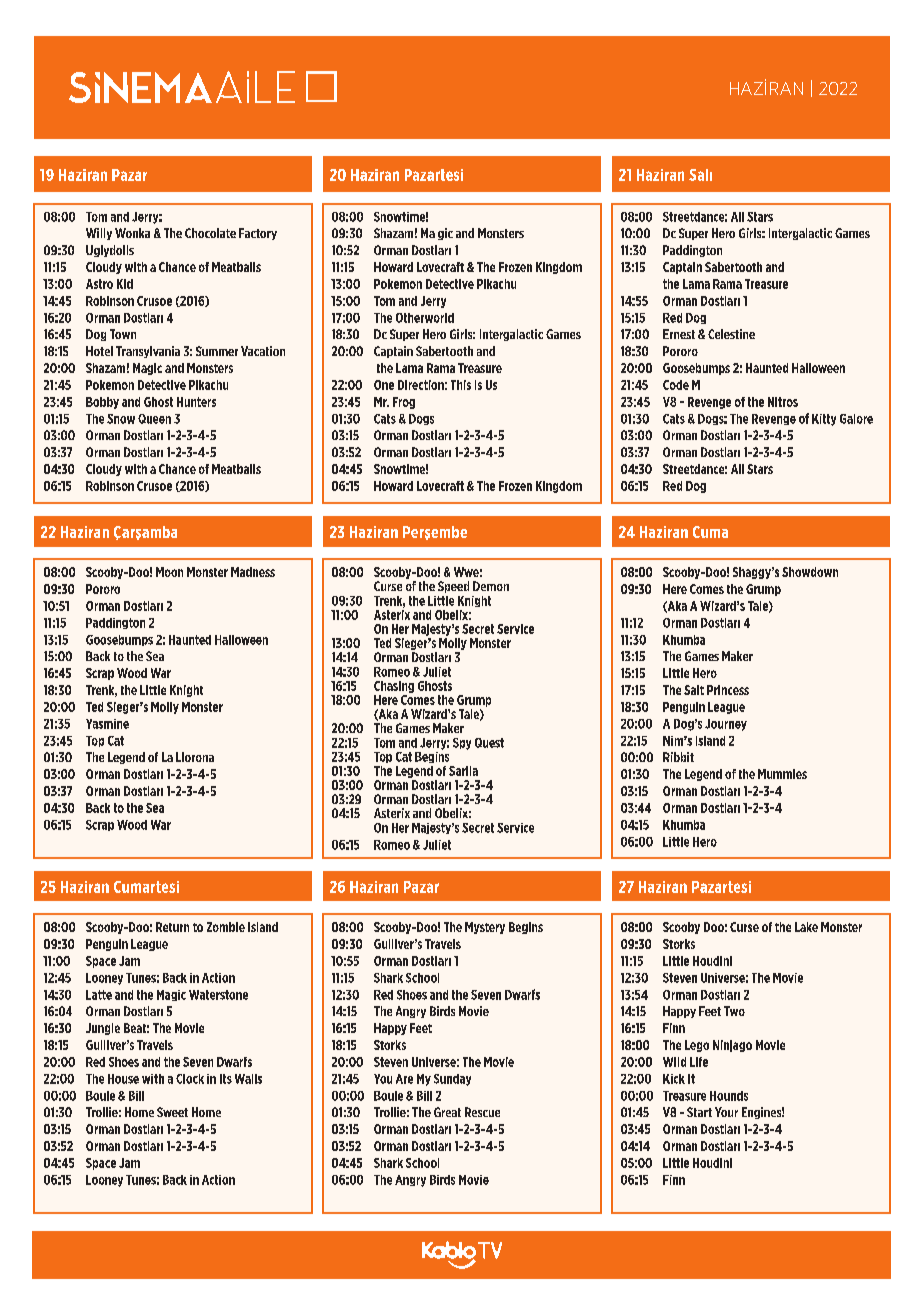  What do you see at coordinates (452, 1080) in the screenshot?
I see `Sunday` at bounding box center [452, 1080].
